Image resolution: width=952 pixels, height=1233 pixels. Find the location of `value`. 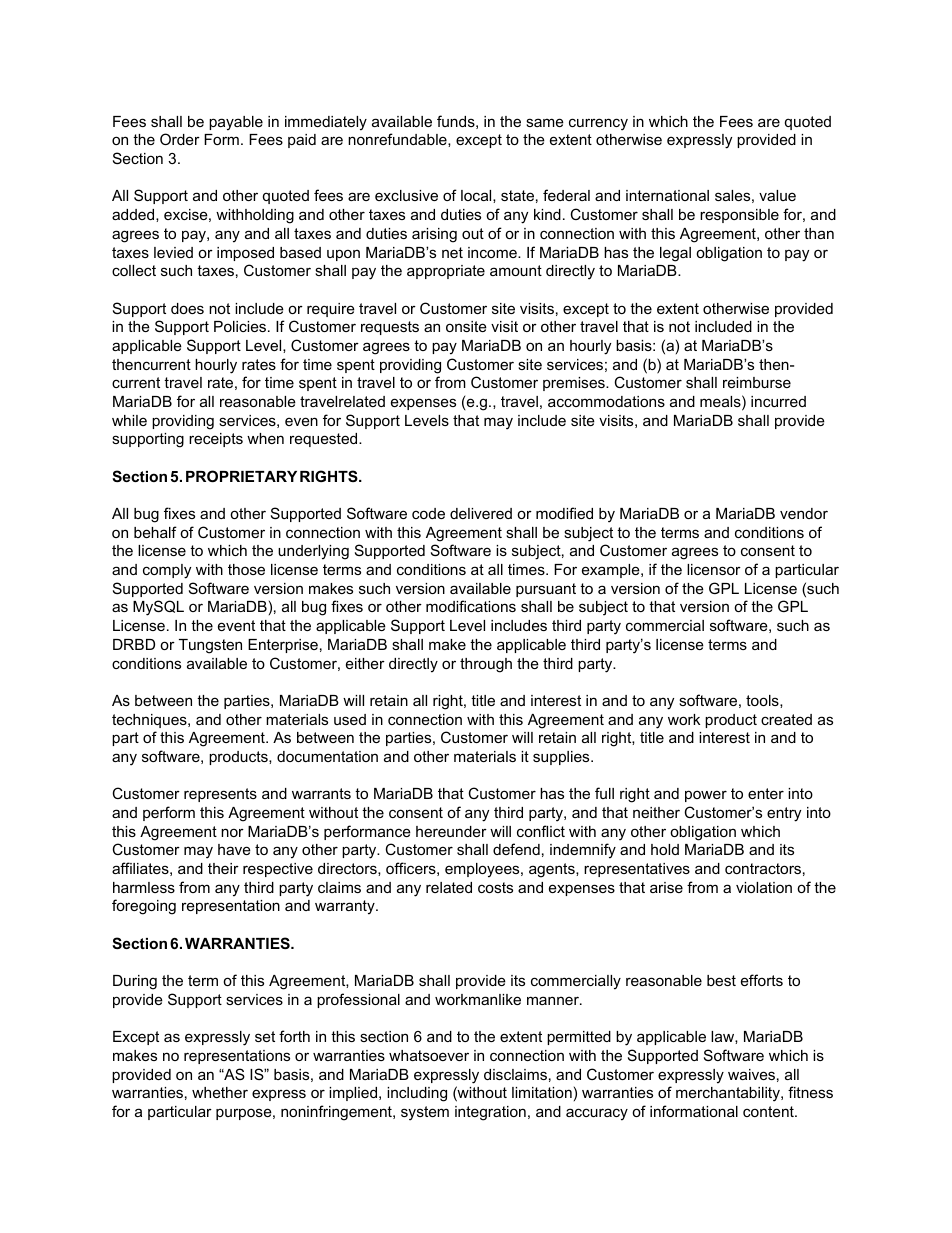

value is located at coordinates (777, 195).
